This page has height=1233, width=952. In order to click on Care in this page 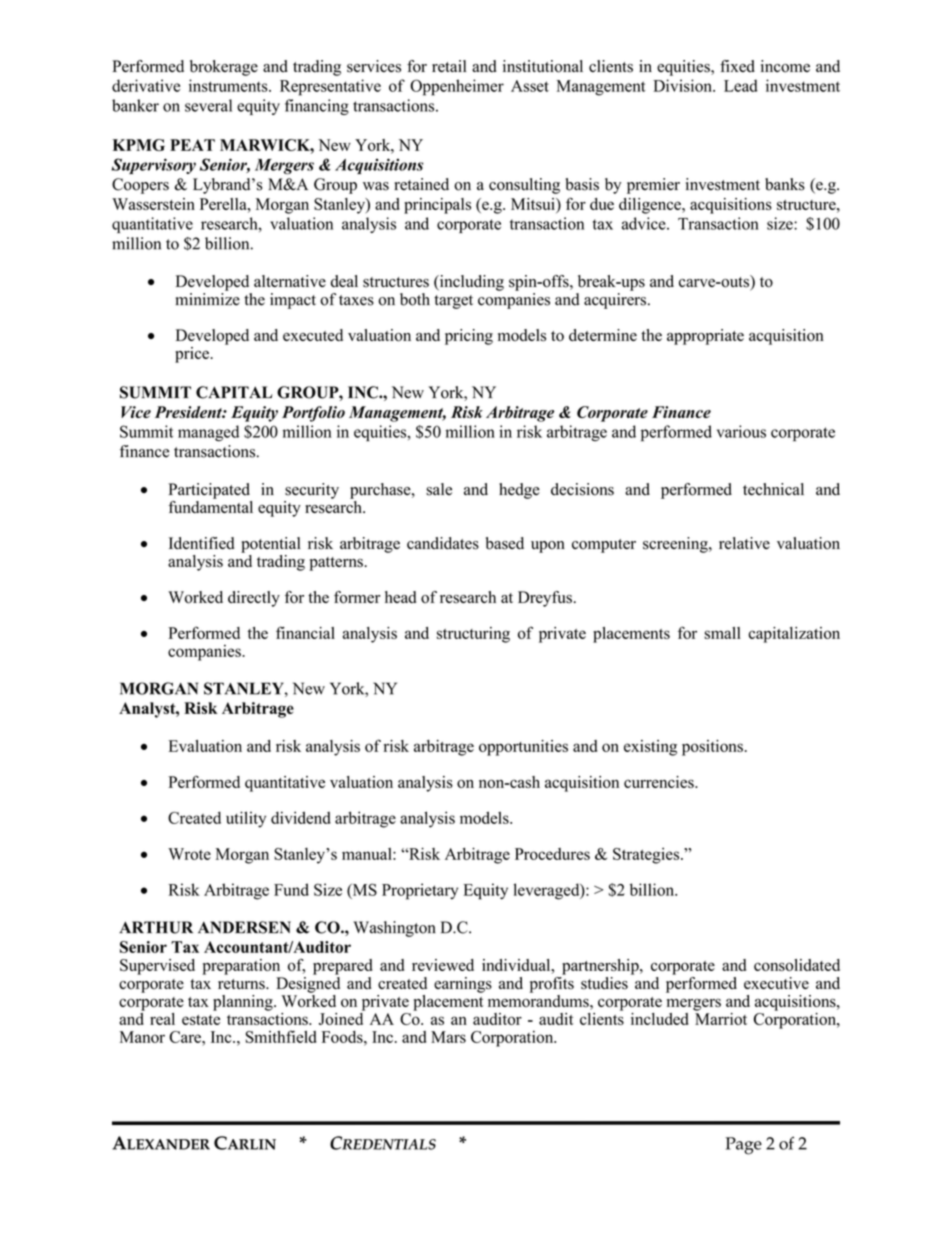, I will do `click(186, 1037)`.
